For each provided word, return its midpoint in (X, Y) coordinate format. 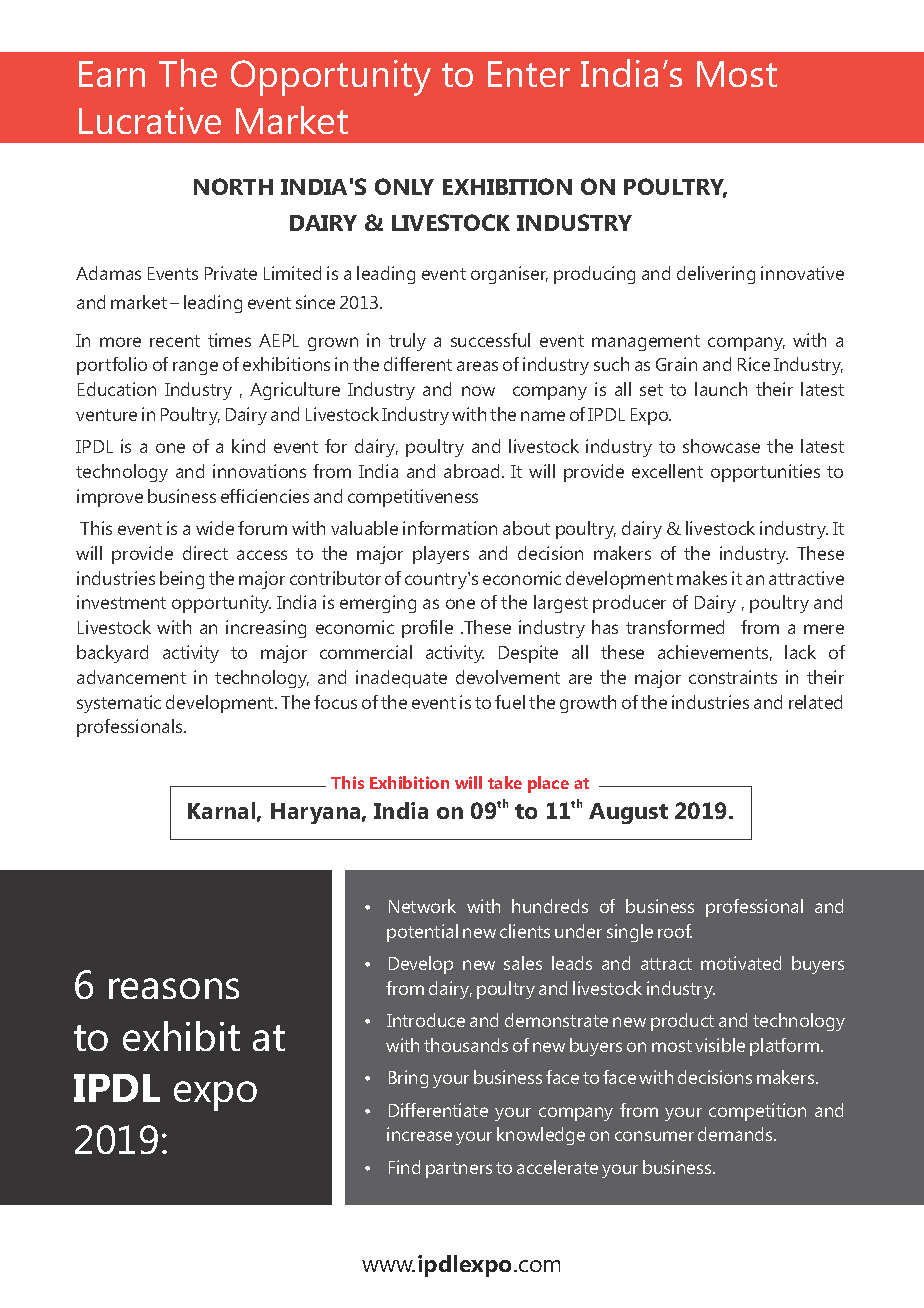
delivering (716, 275)
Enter (529, 74)
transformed (675, 627)
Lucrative (150, 120)
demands (736, 1134)
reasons (174, 988)
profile (427, 629)
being (182, 580)
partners (459, 1170)
